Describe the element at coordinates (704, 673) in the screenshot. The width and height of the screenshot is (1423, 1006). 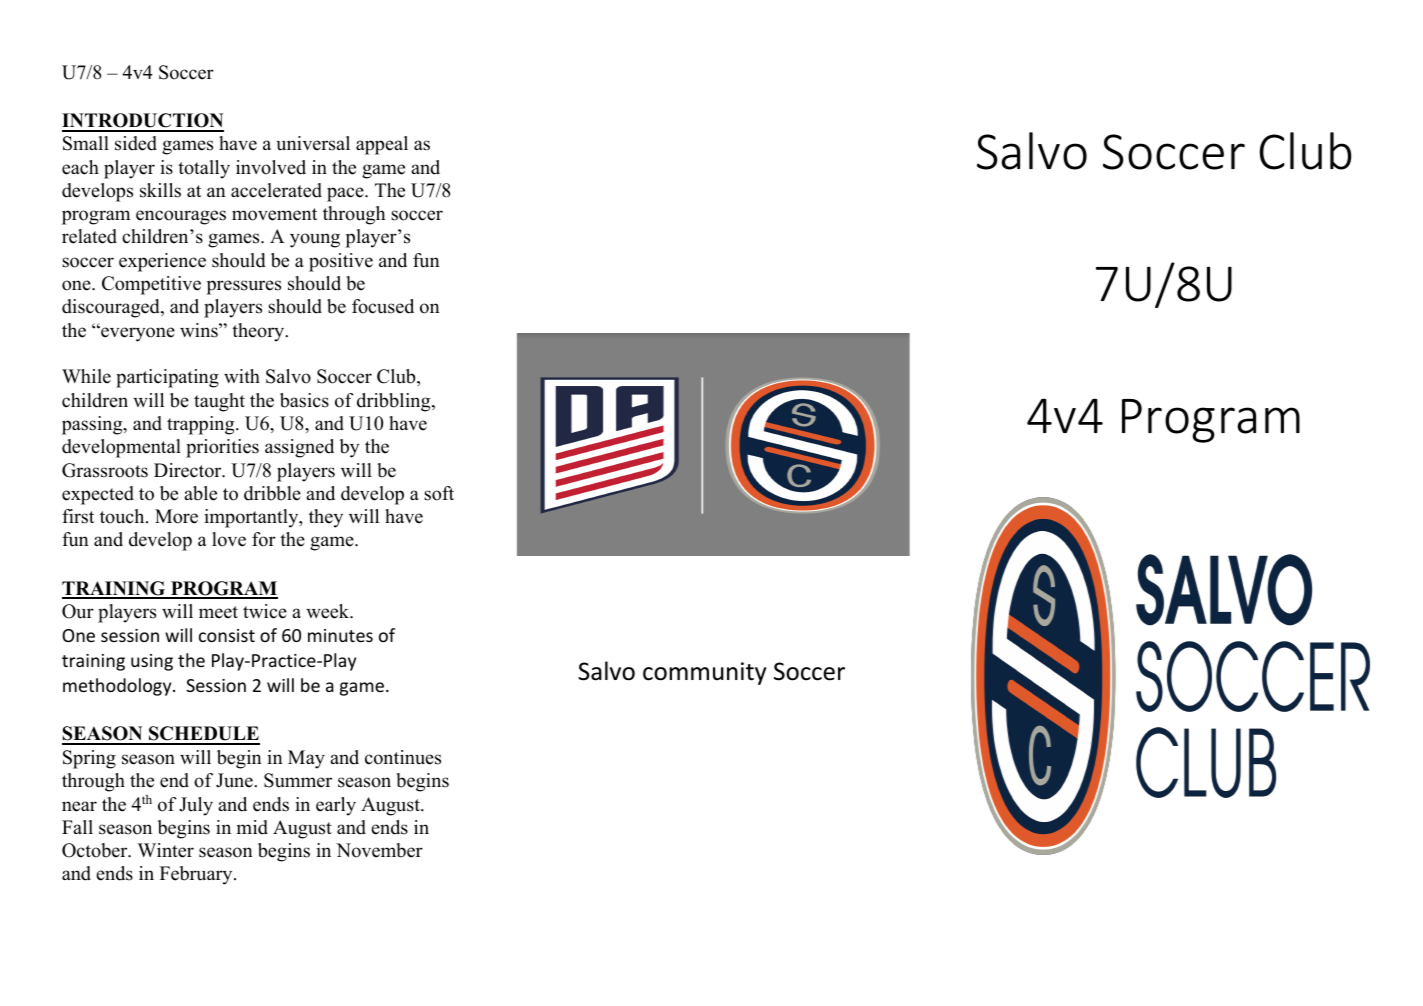
I see `community` at that location.
